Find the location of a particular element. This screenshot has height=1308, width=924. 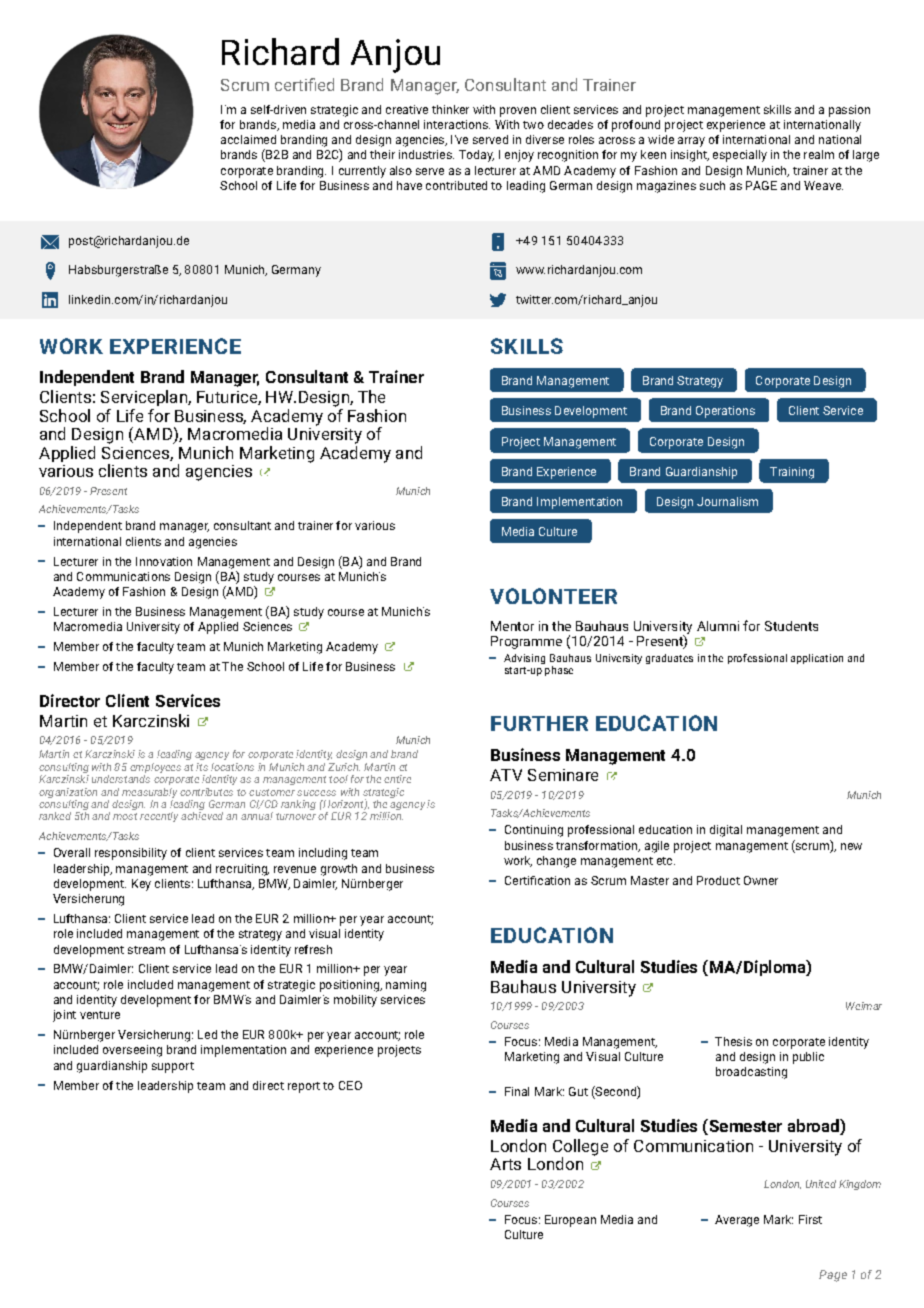

naming is located at coordinates (406, 986).
